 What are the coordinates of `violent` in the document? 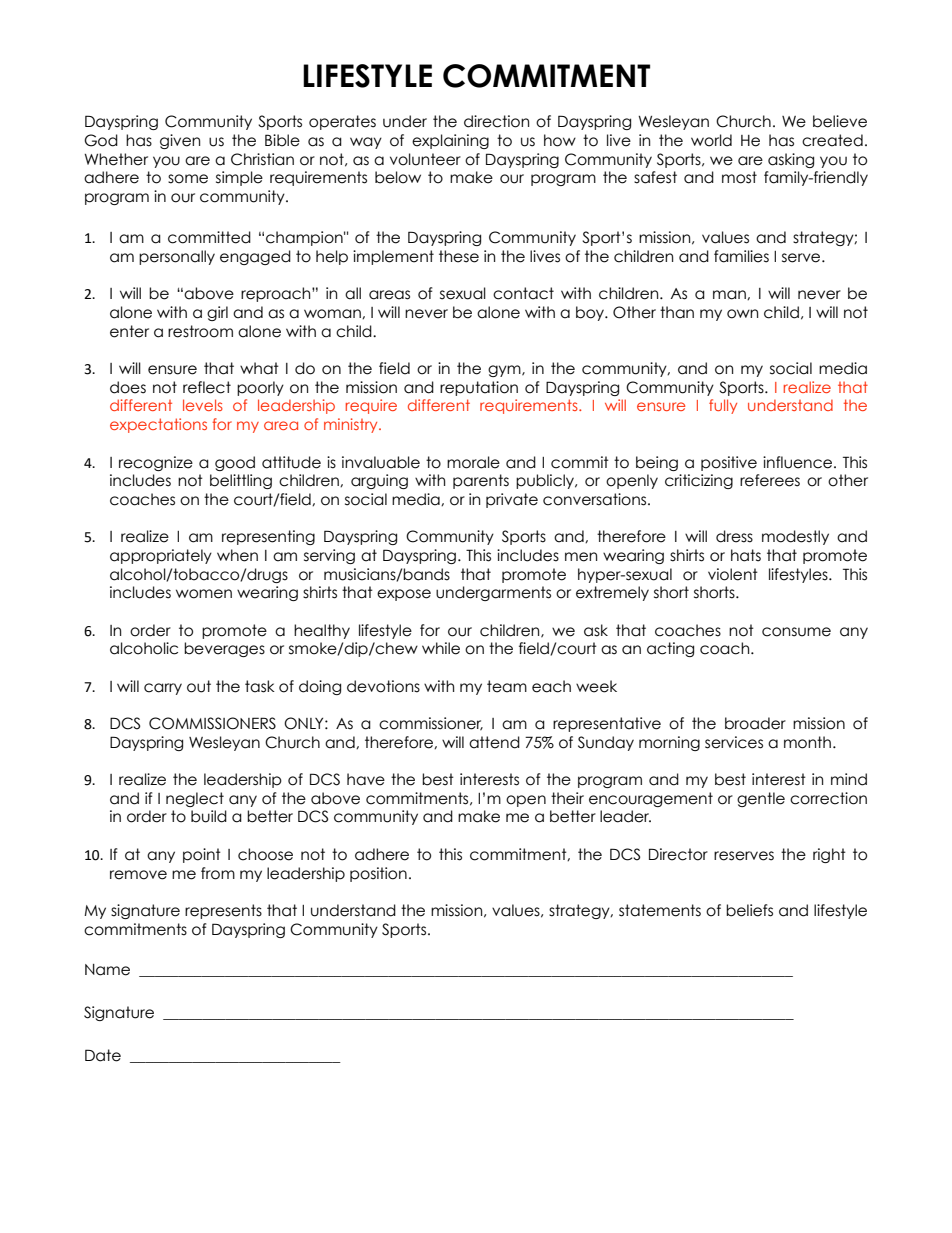 It's located at (733, 574).
